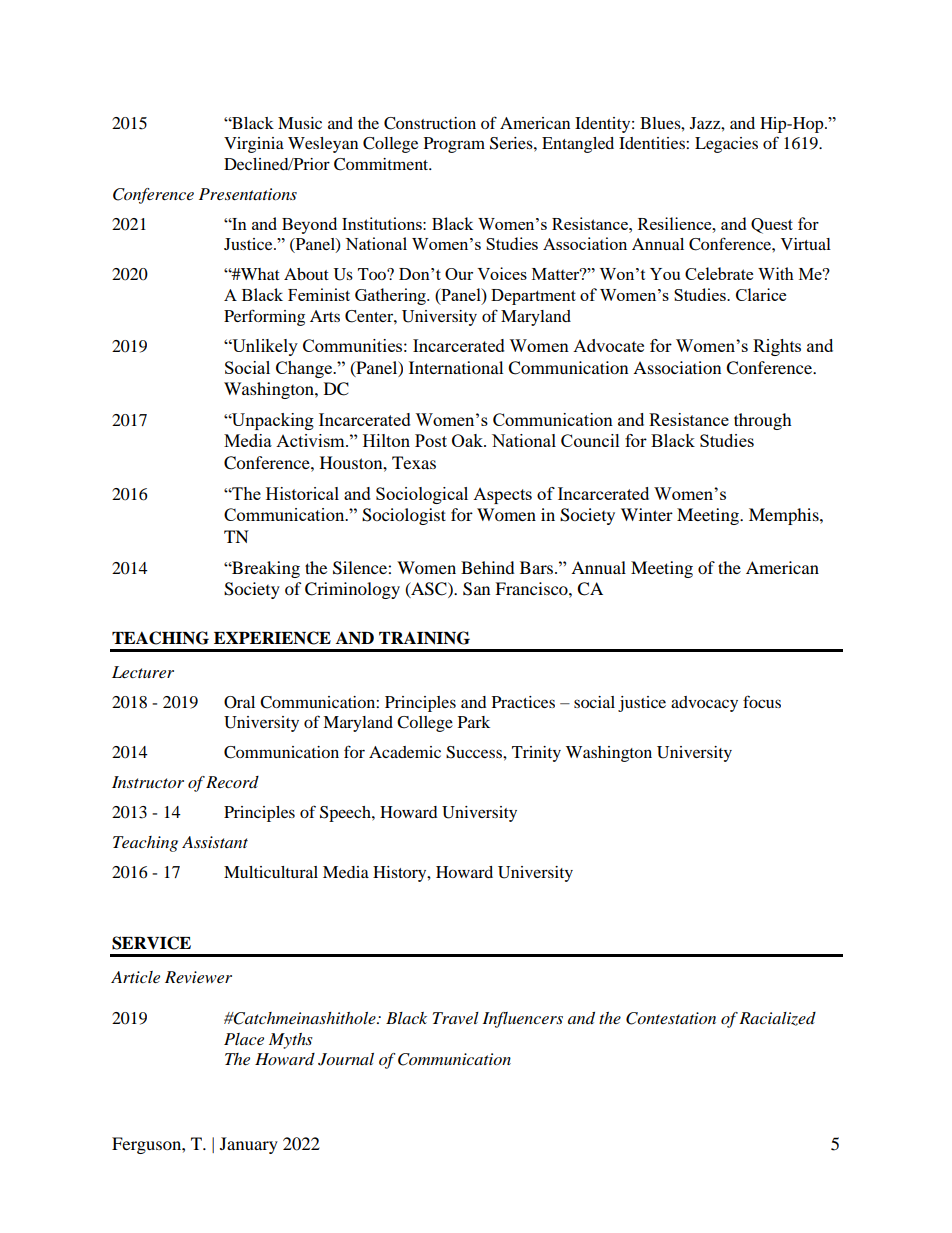 This screenshot has height=1233, width=952. I want to click on through, so click(763, 421).
